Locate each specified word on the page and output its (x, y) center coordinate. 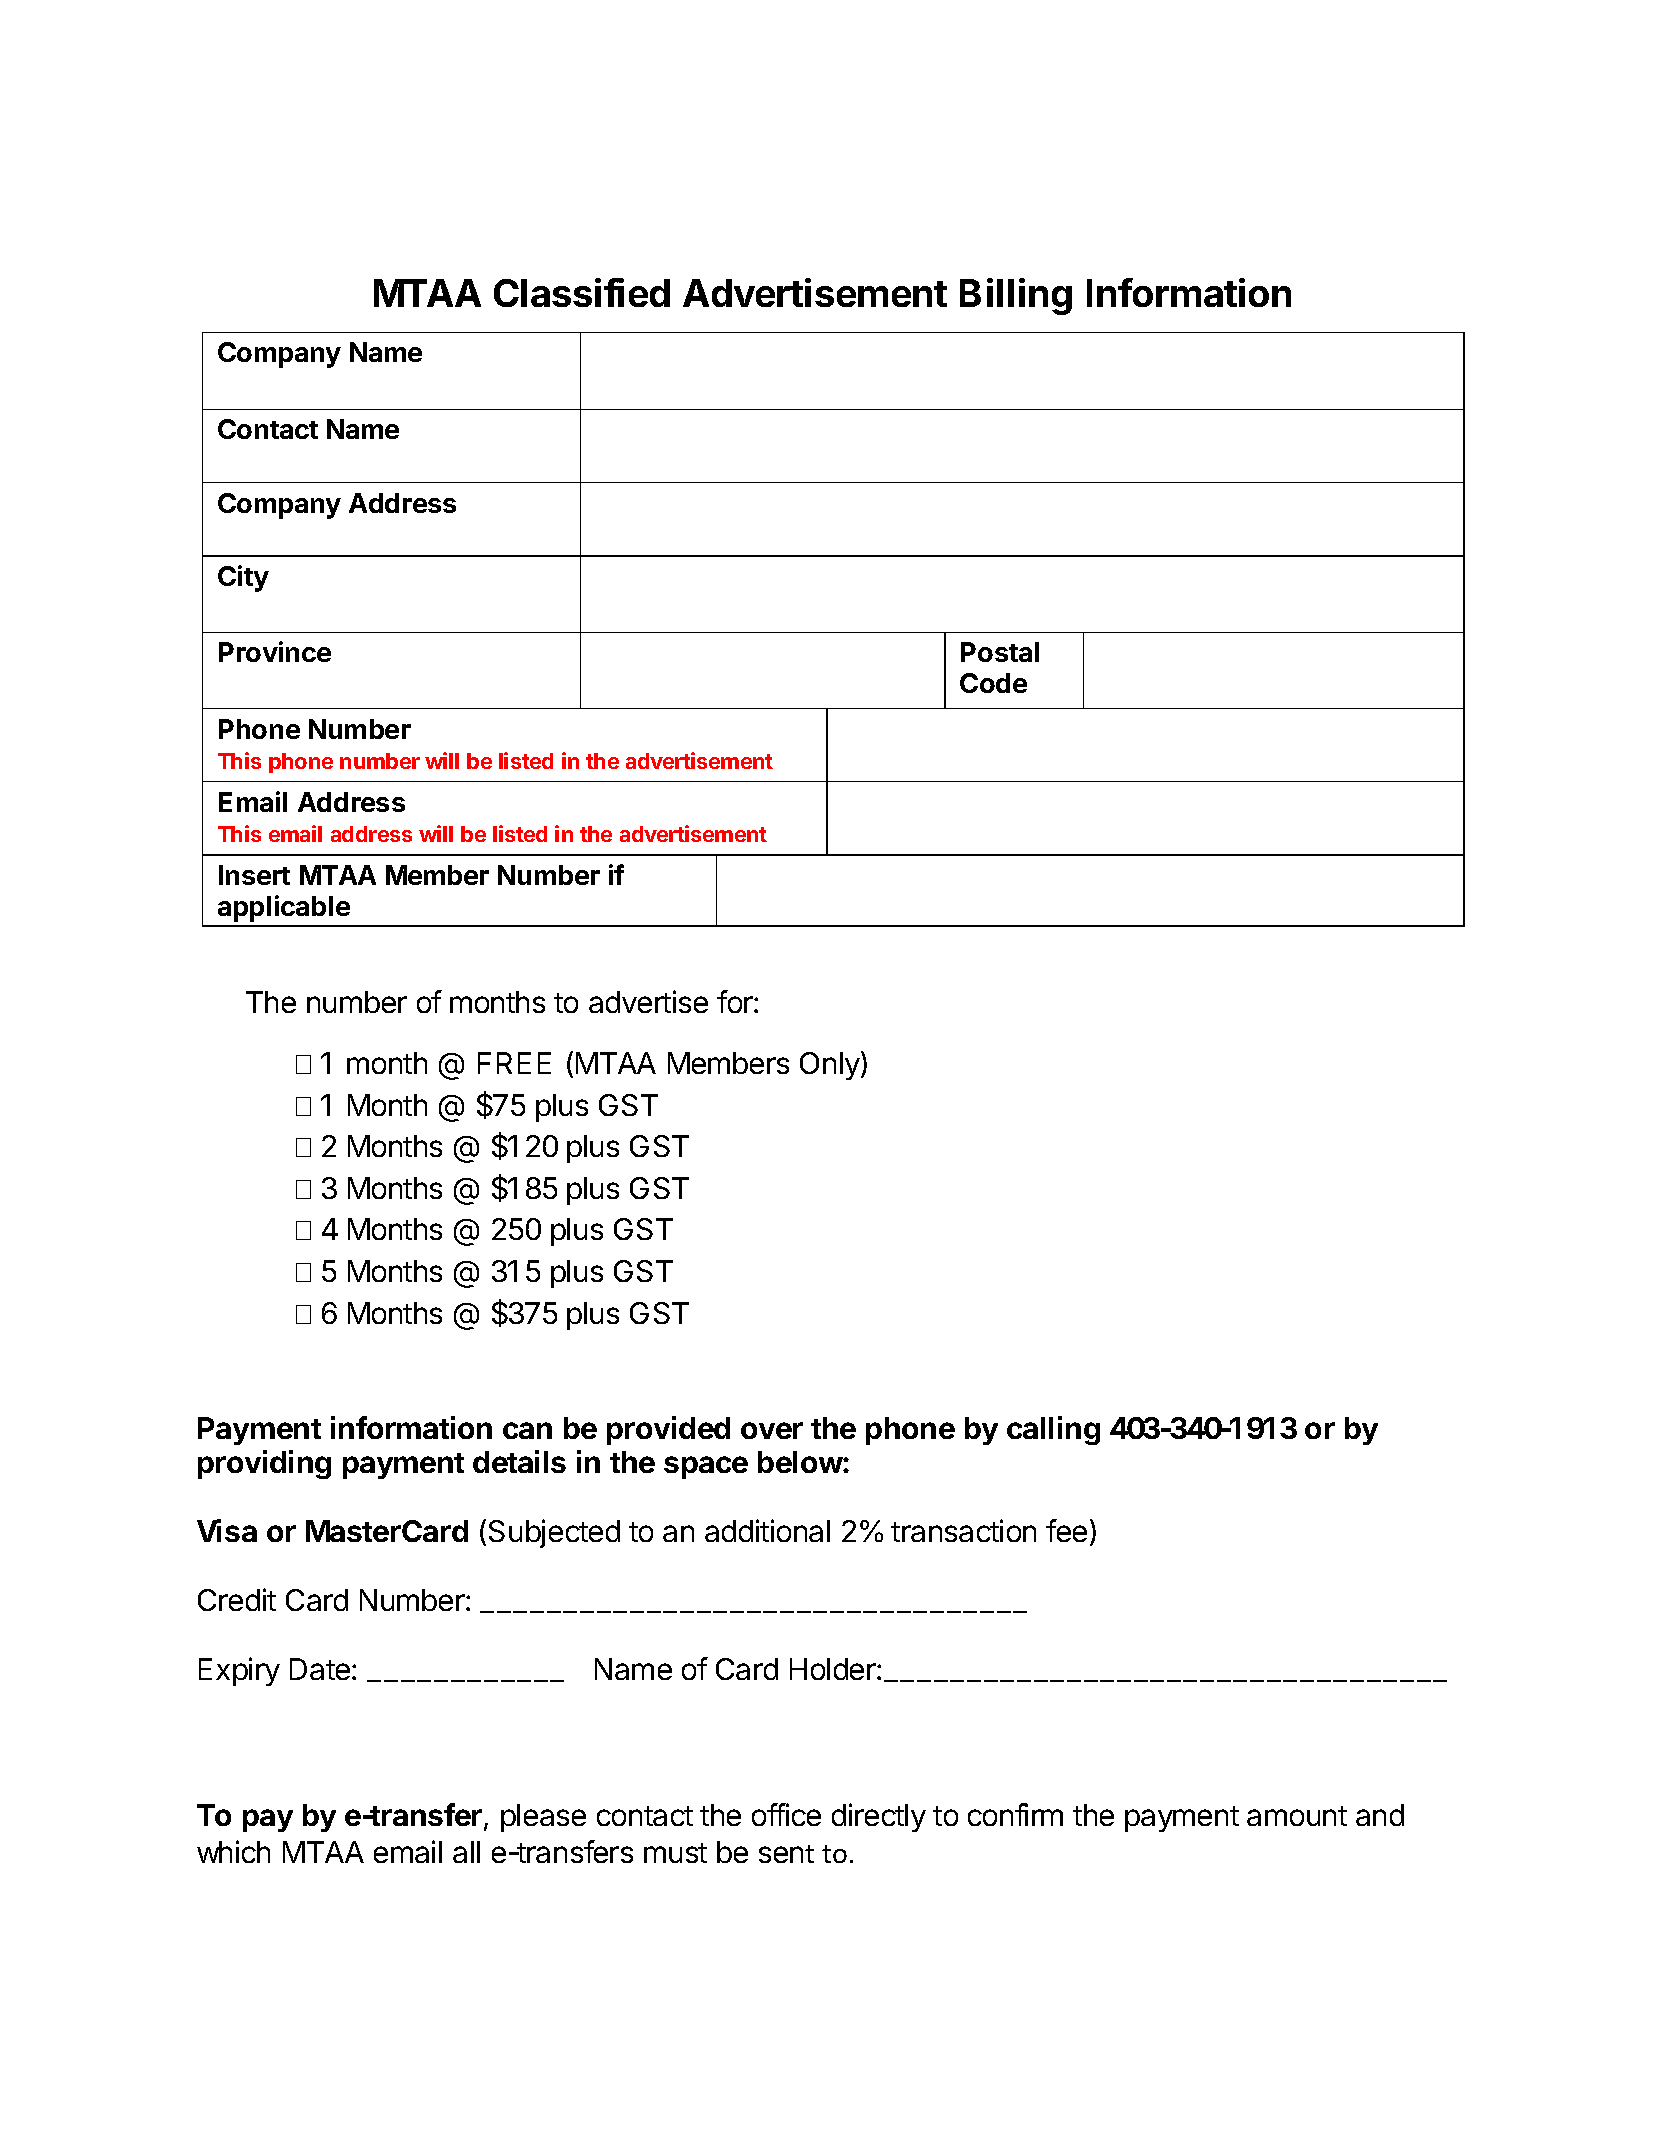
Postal (1000, 652)
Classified (582, 292)
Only (831, 1065)
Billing (1016, 296)
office (786, 1814)
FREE (514, 1063)
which (233, 1851)
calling (1053, 1430)
